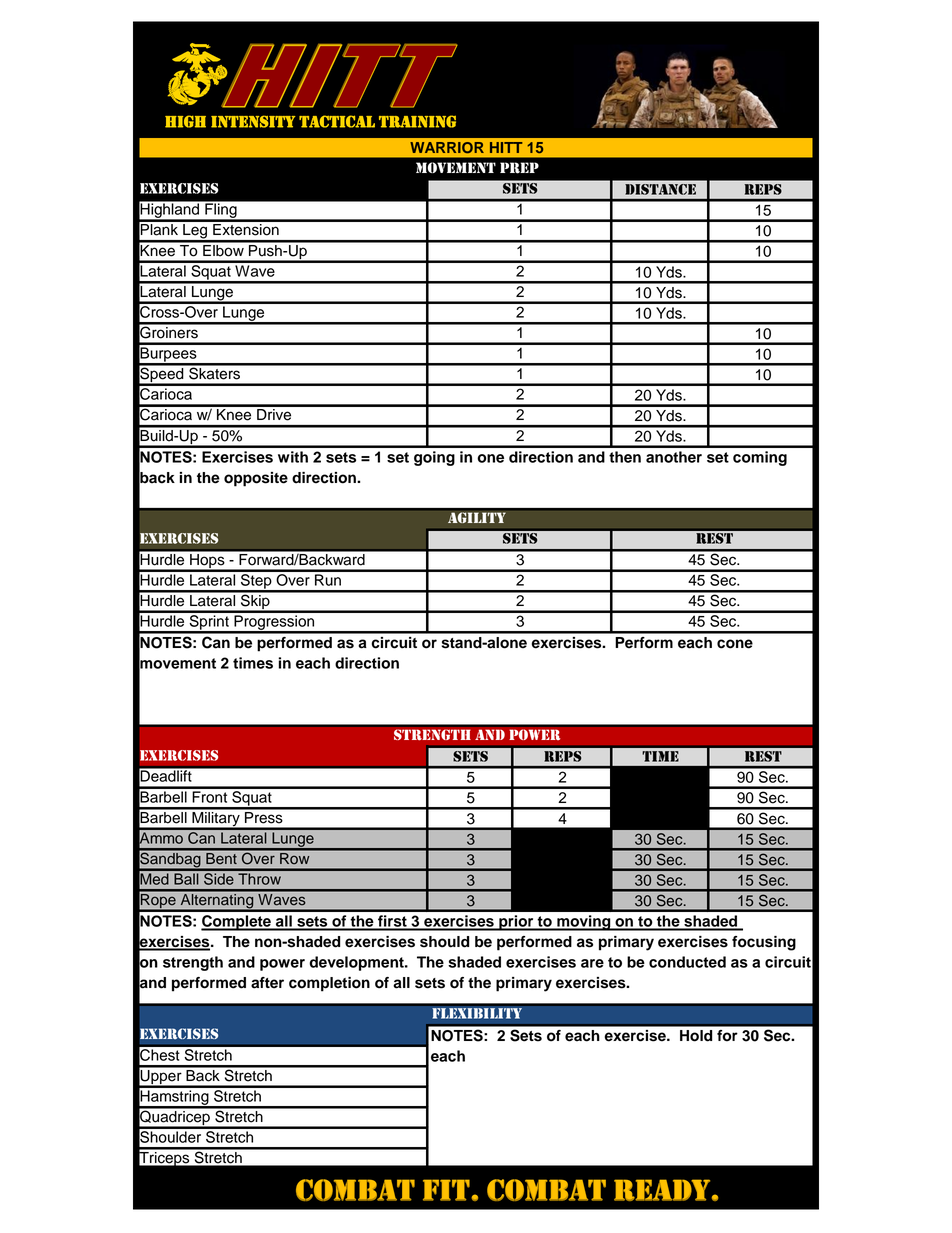 The height and width of the screenshot is (1233, 952). Describe the element at coordinates (764, 943) in the screenshot. I see `focusing` at that location.
